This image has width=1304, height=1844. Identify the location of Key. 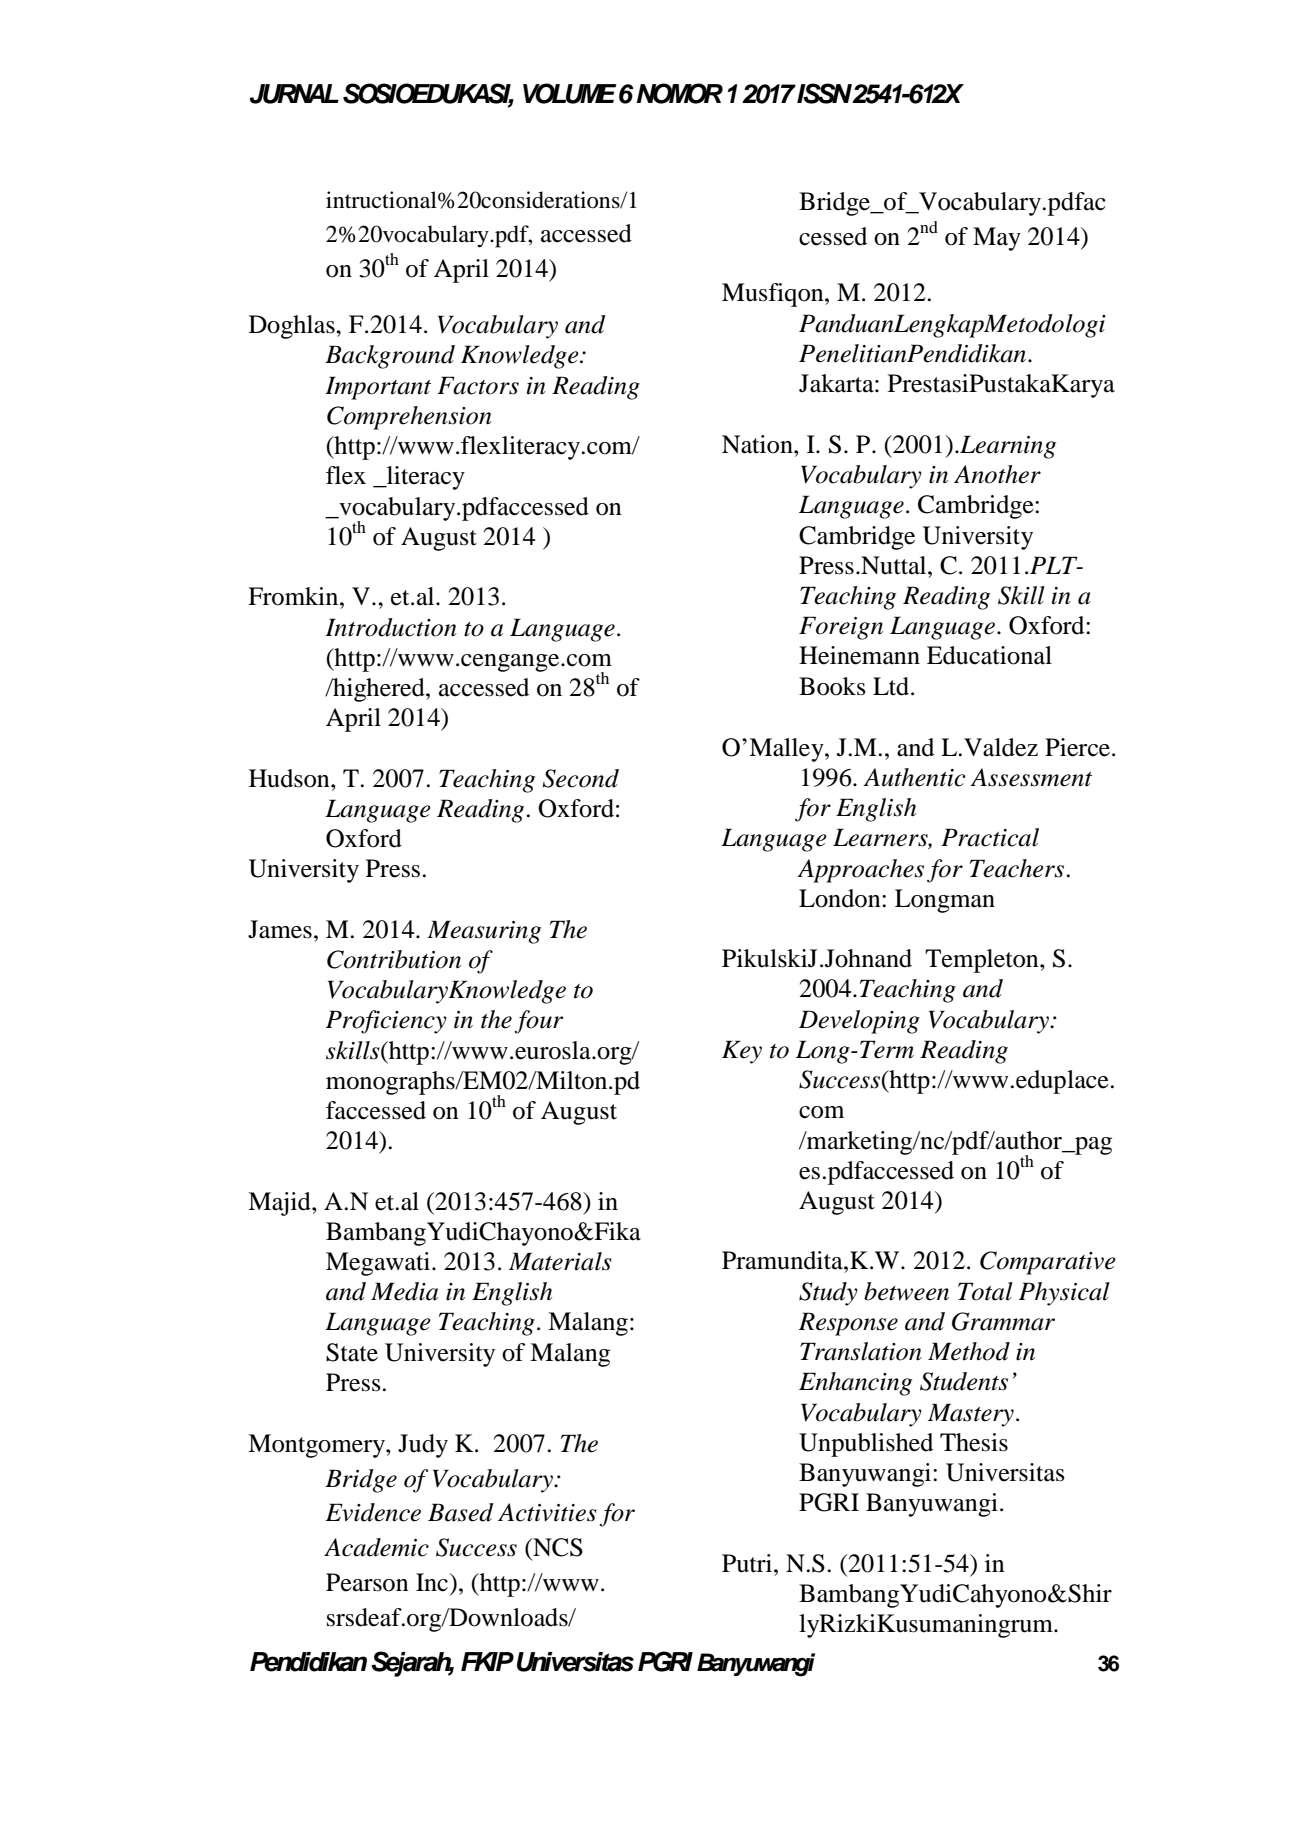
(742, 1052).
